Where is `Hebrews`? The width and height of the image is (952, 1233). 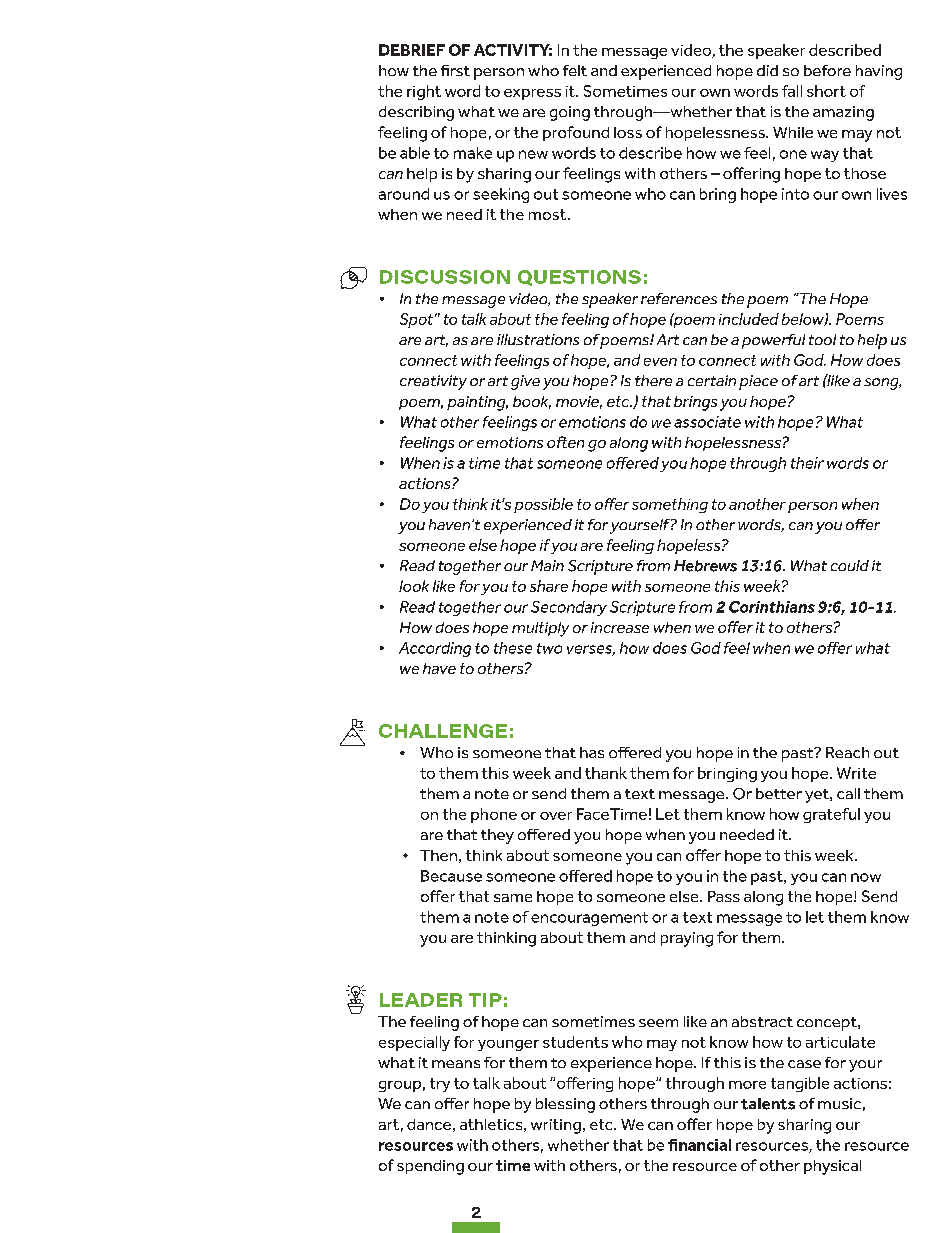 Hebrews is located at coordinates (705, 566).
